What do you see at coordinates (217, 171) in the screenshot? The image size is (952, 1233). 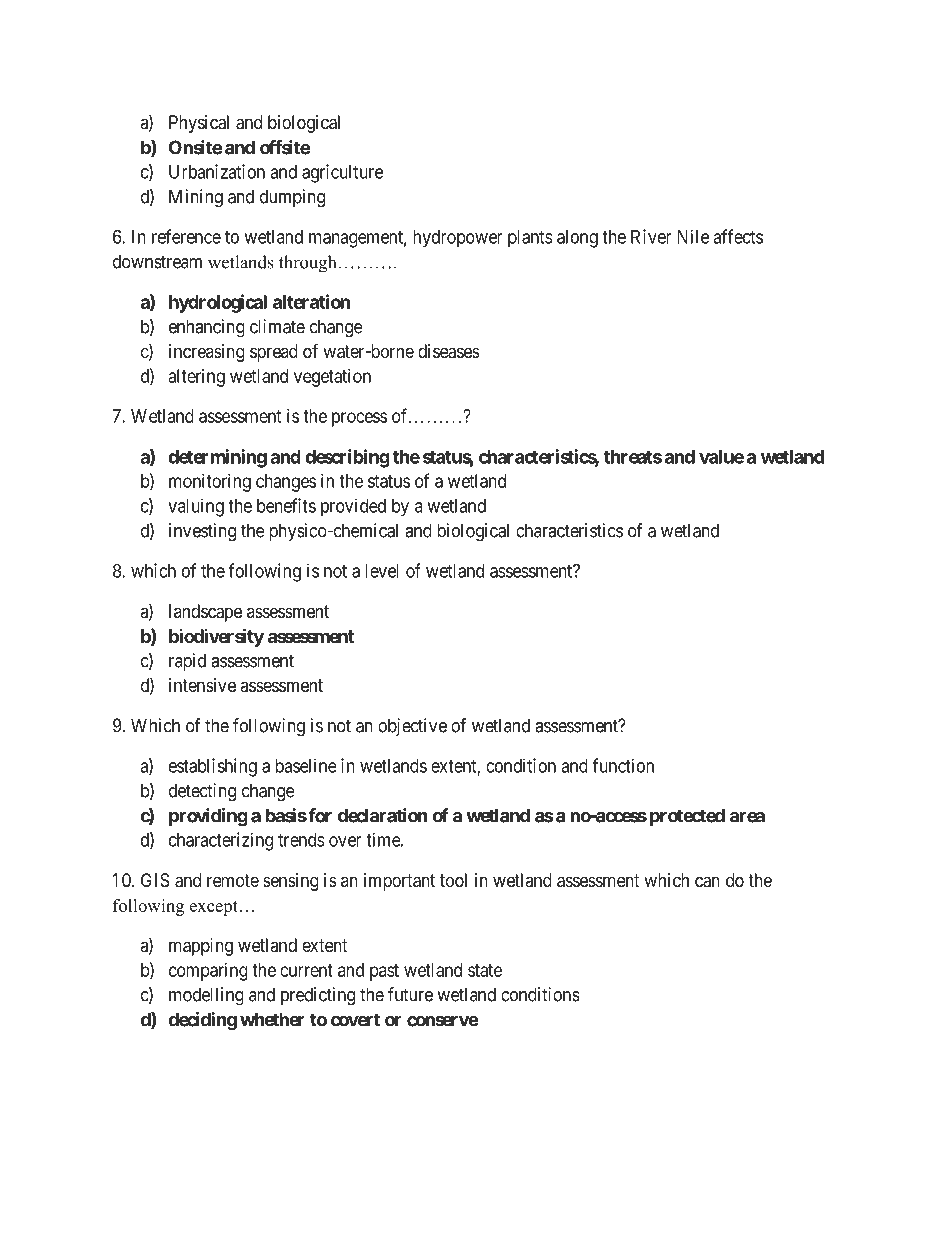 I see `Urbanization` at bounding box center [217, 171].
